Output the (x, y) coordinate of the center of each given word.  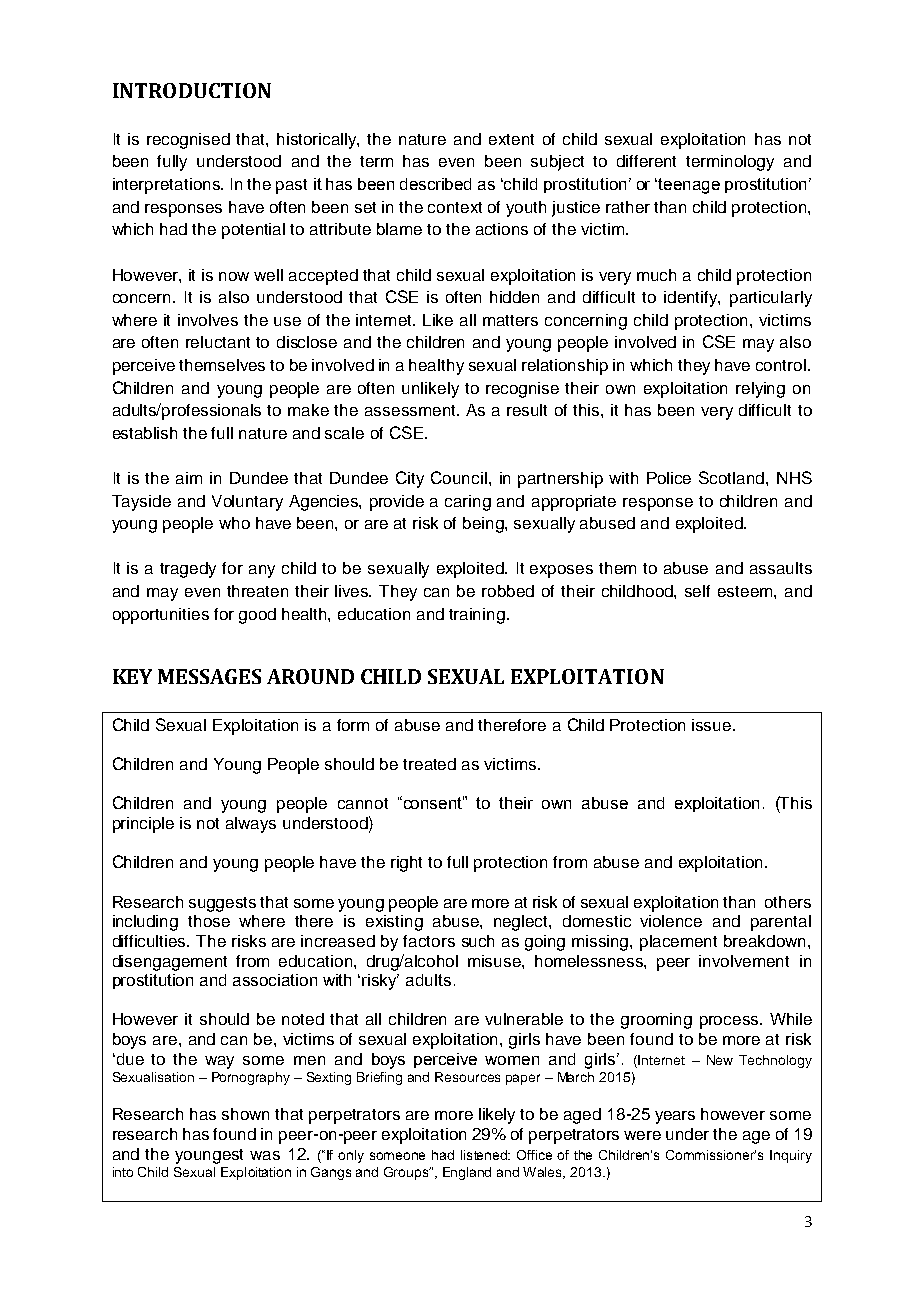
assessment (411, 410)
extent (511, 139)
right (406, 864)
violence (671, 921)
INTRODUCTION (192, 90)
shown (245, 1114)
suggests (222, 904)
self (697, 591)
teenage (689, 186)
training (477, 616)
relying (760, 390)
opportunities (161, 616)
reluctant (218, 342)
